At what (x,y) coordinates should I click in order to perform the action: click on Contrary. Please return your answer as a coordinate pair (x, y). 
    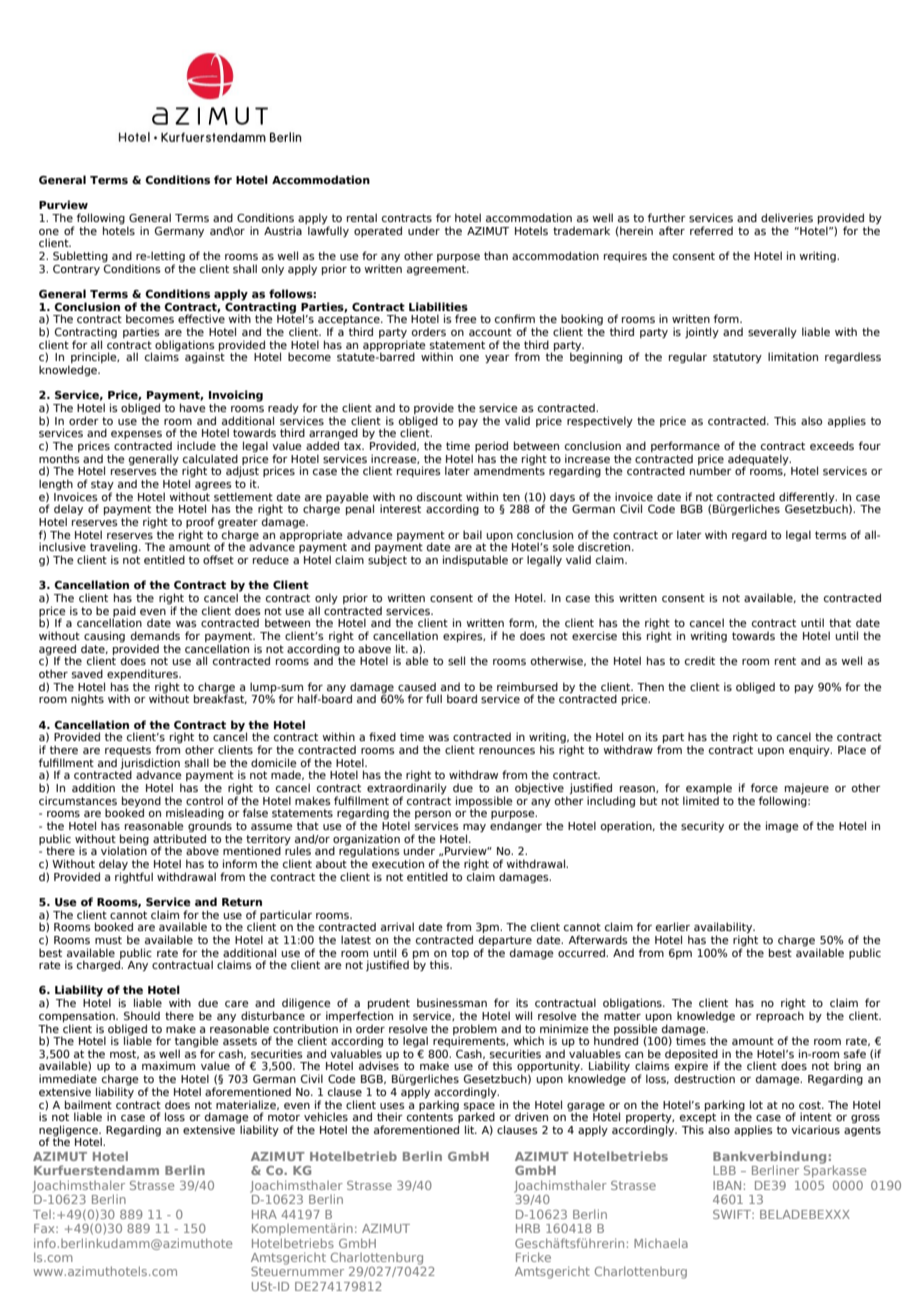
    Looking at the image, I should click on (76, 270).
